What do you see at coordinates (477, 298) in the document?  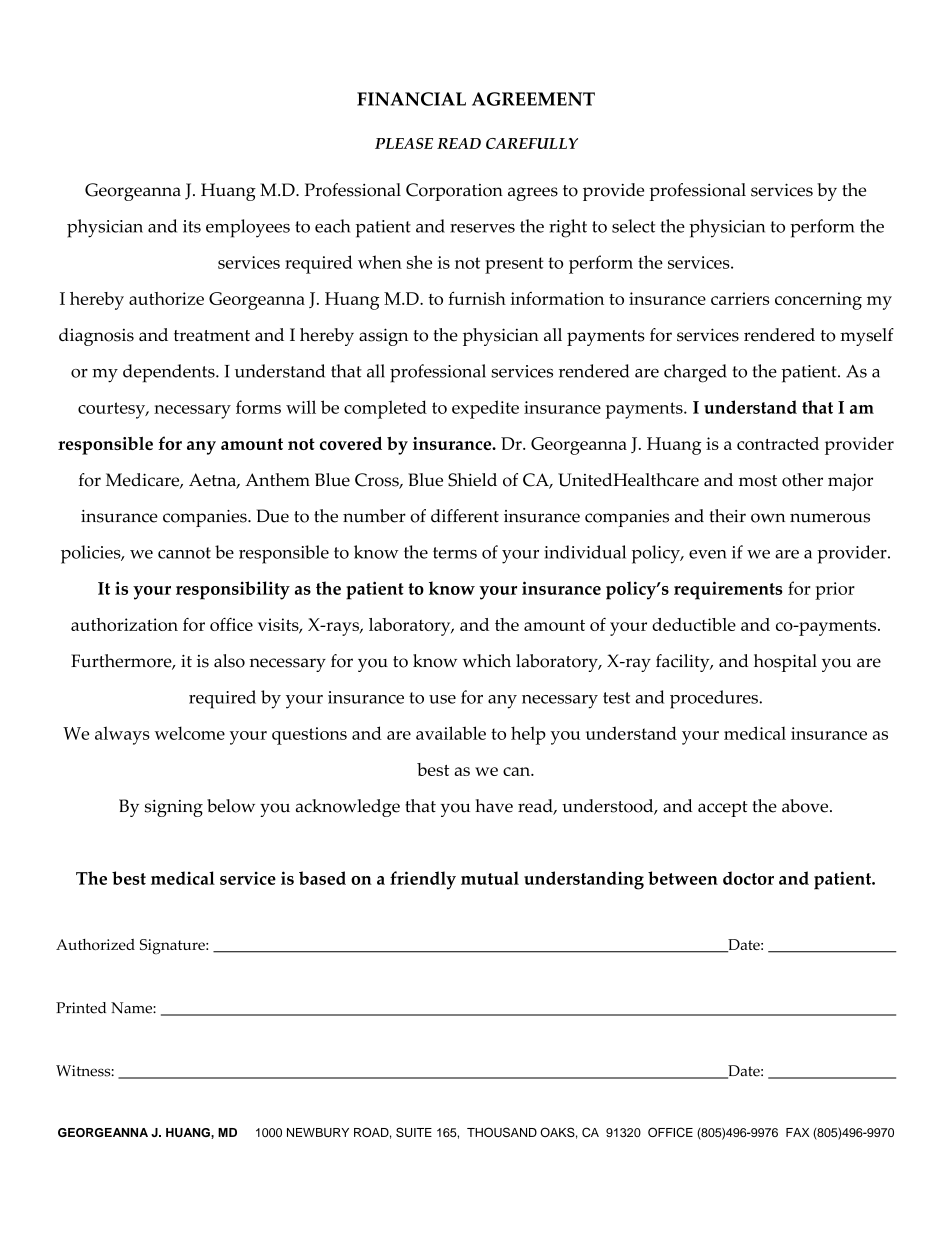 I see `furnish` at bounding box center [477, 298].
